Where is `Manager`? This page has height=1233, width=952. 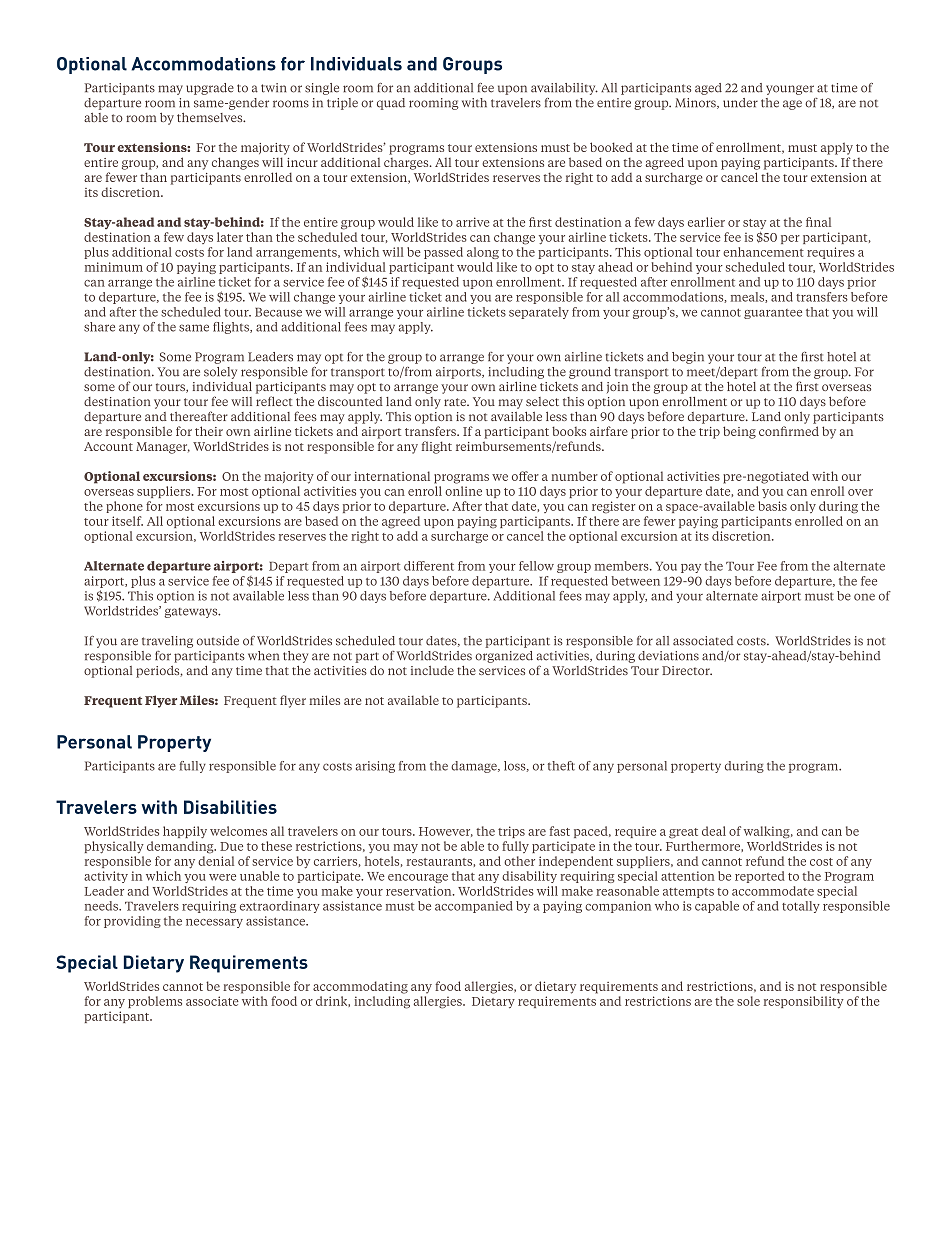 Manager is located at coordinates (163, 448).
